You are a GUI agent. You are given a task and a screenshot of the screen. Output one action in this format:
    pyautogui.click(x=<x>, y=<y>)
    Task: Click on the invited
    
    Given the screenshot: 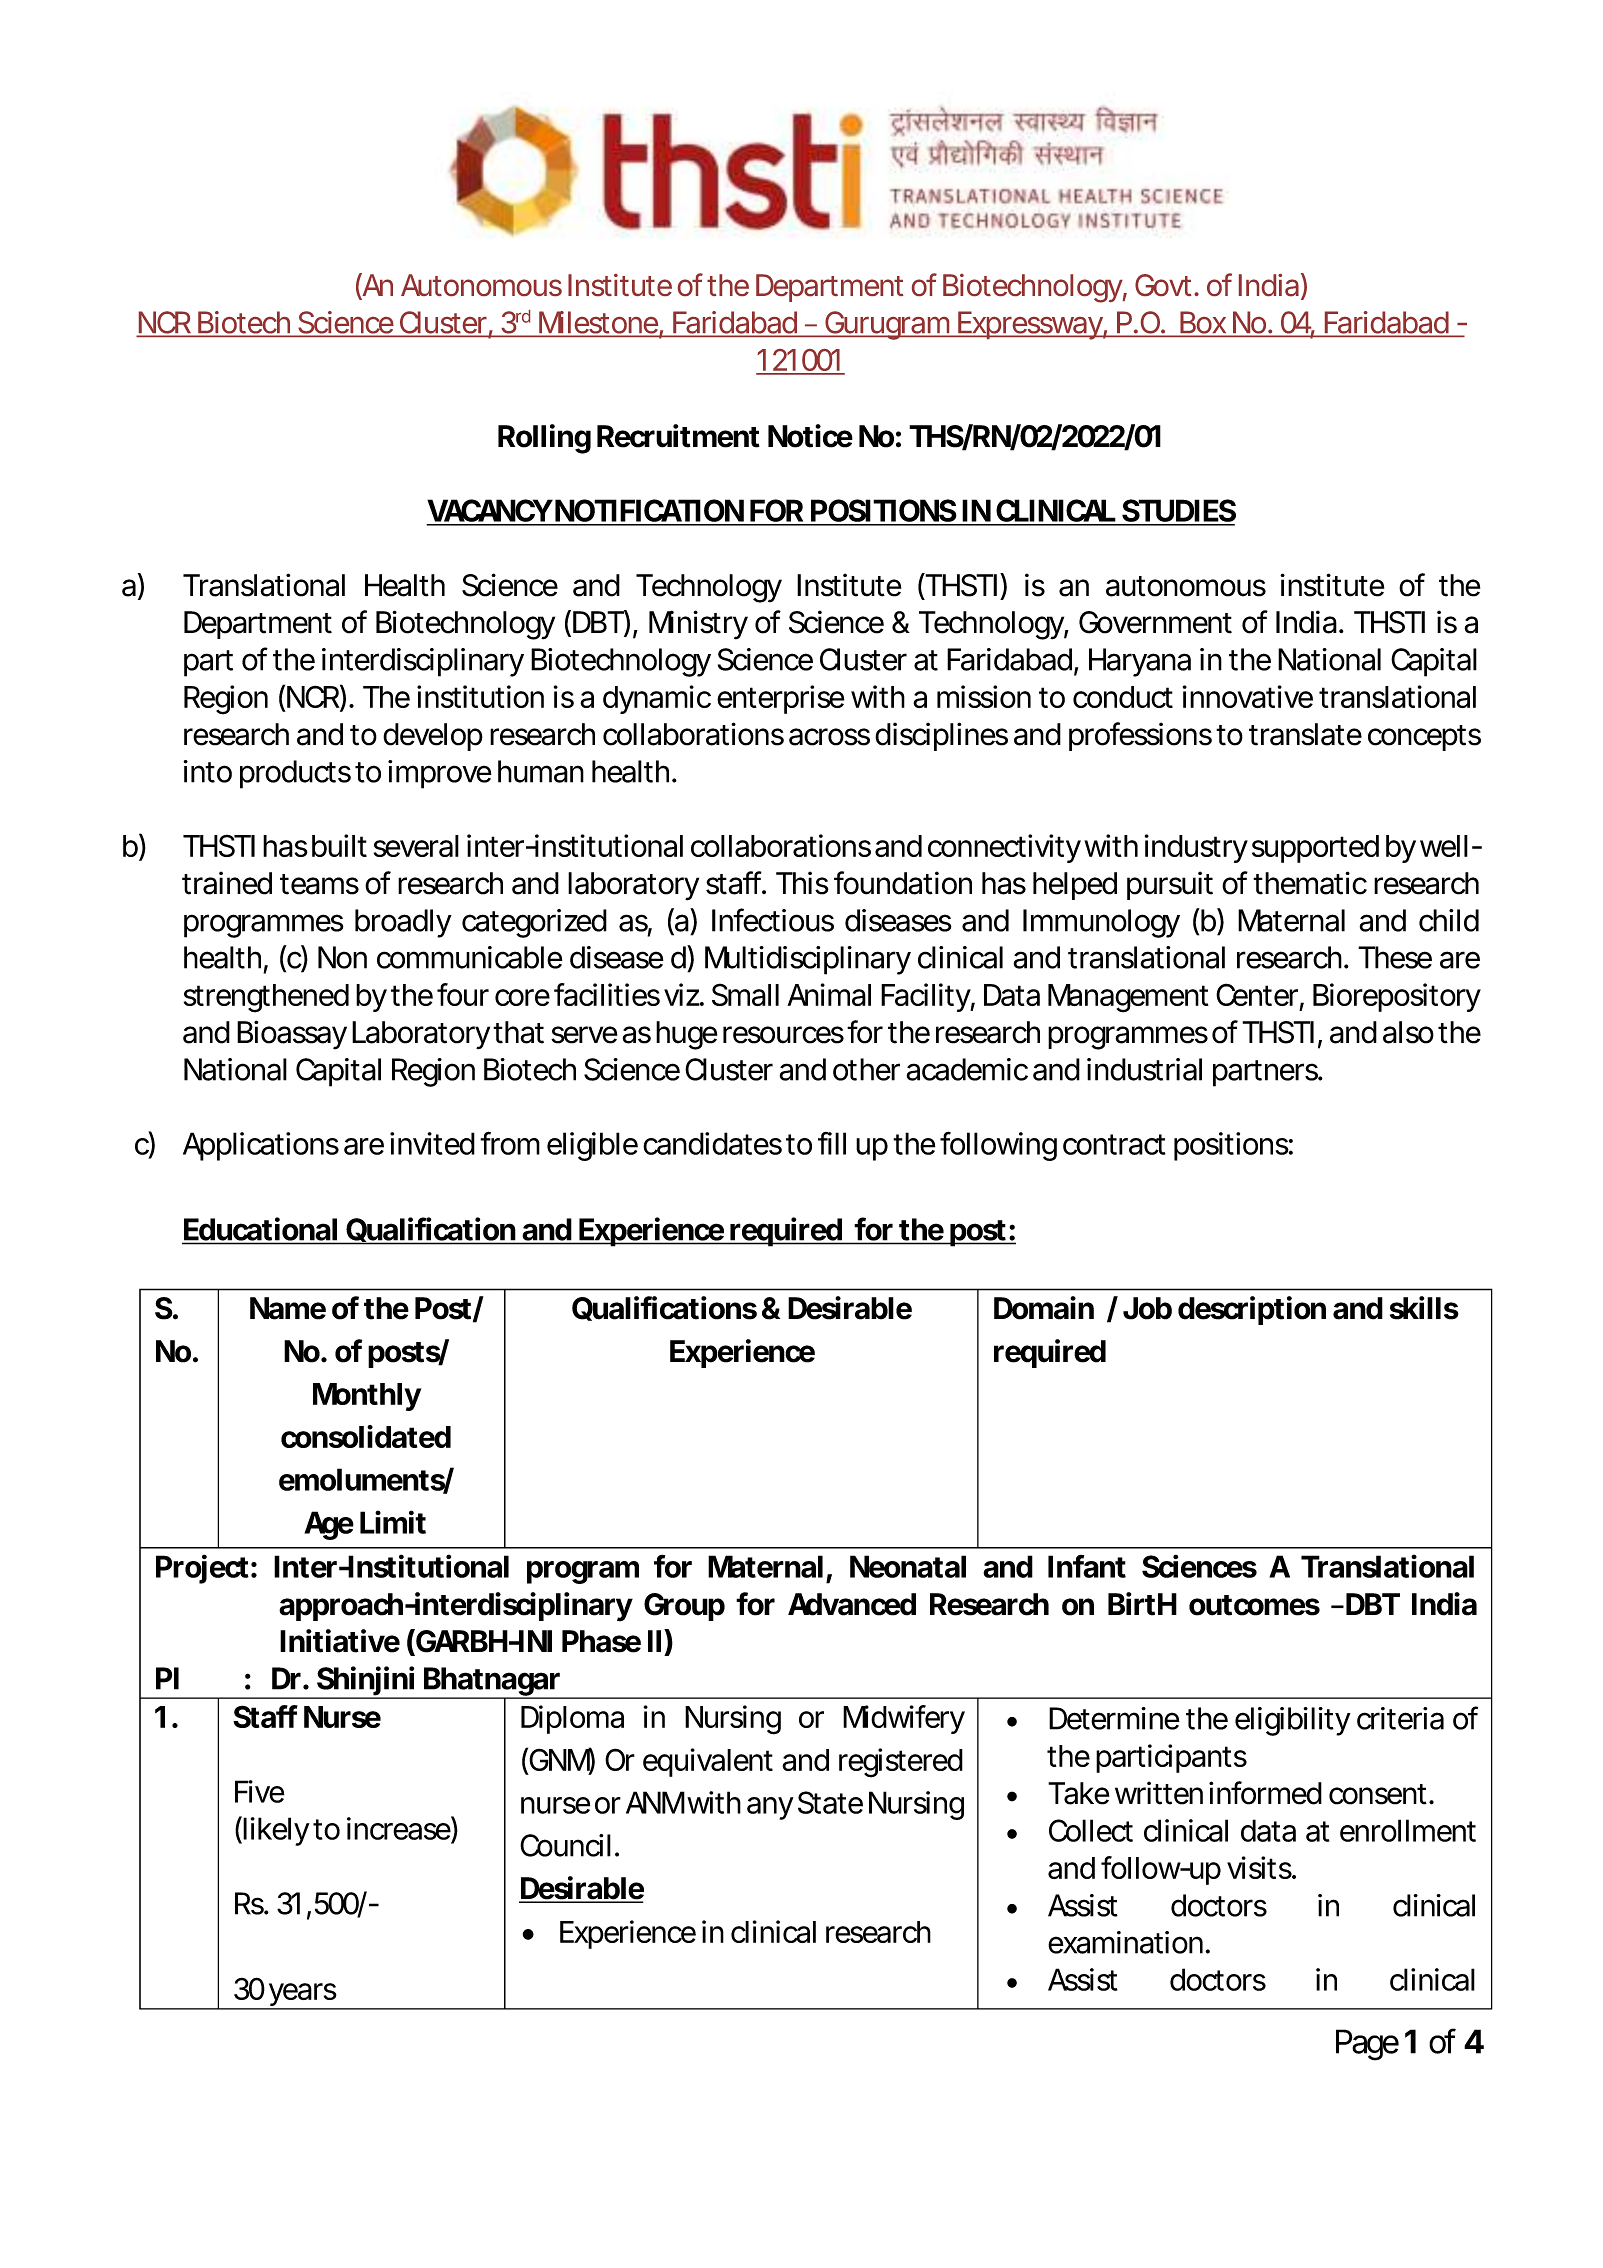 What is the action you would take?
    pyautogui.click(x=432, y=1143)
